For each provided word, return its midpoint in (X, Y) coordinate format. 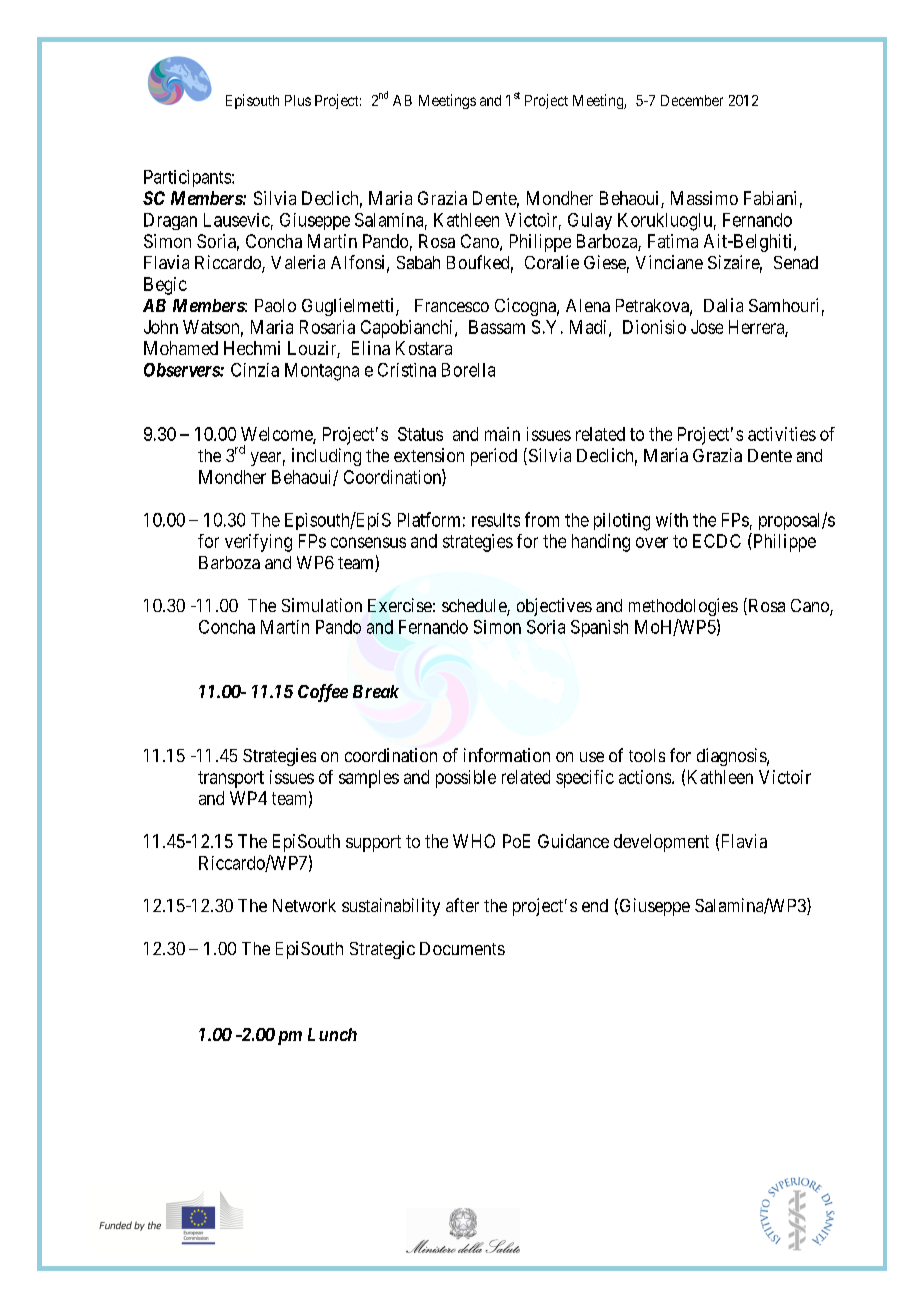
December (692, 100)
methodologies (683, 607)
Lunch (332, 1034)
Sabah (418, 262)
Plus (298, 100)
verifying (258, 543)
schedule (475, 607)
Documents (462, 948)
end (595, 905)
